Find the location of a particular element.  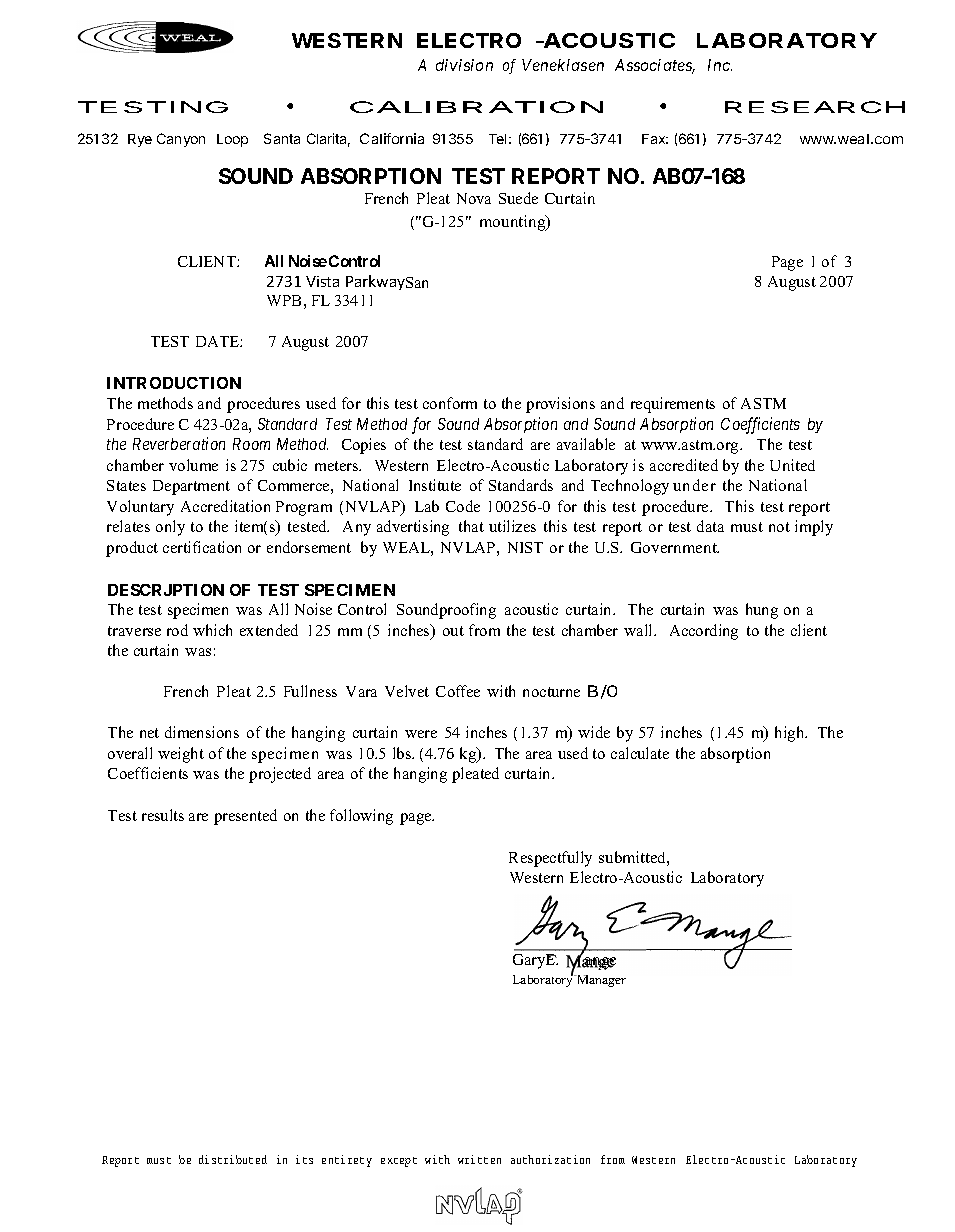

Loop is located at coordinates (232, 140).
